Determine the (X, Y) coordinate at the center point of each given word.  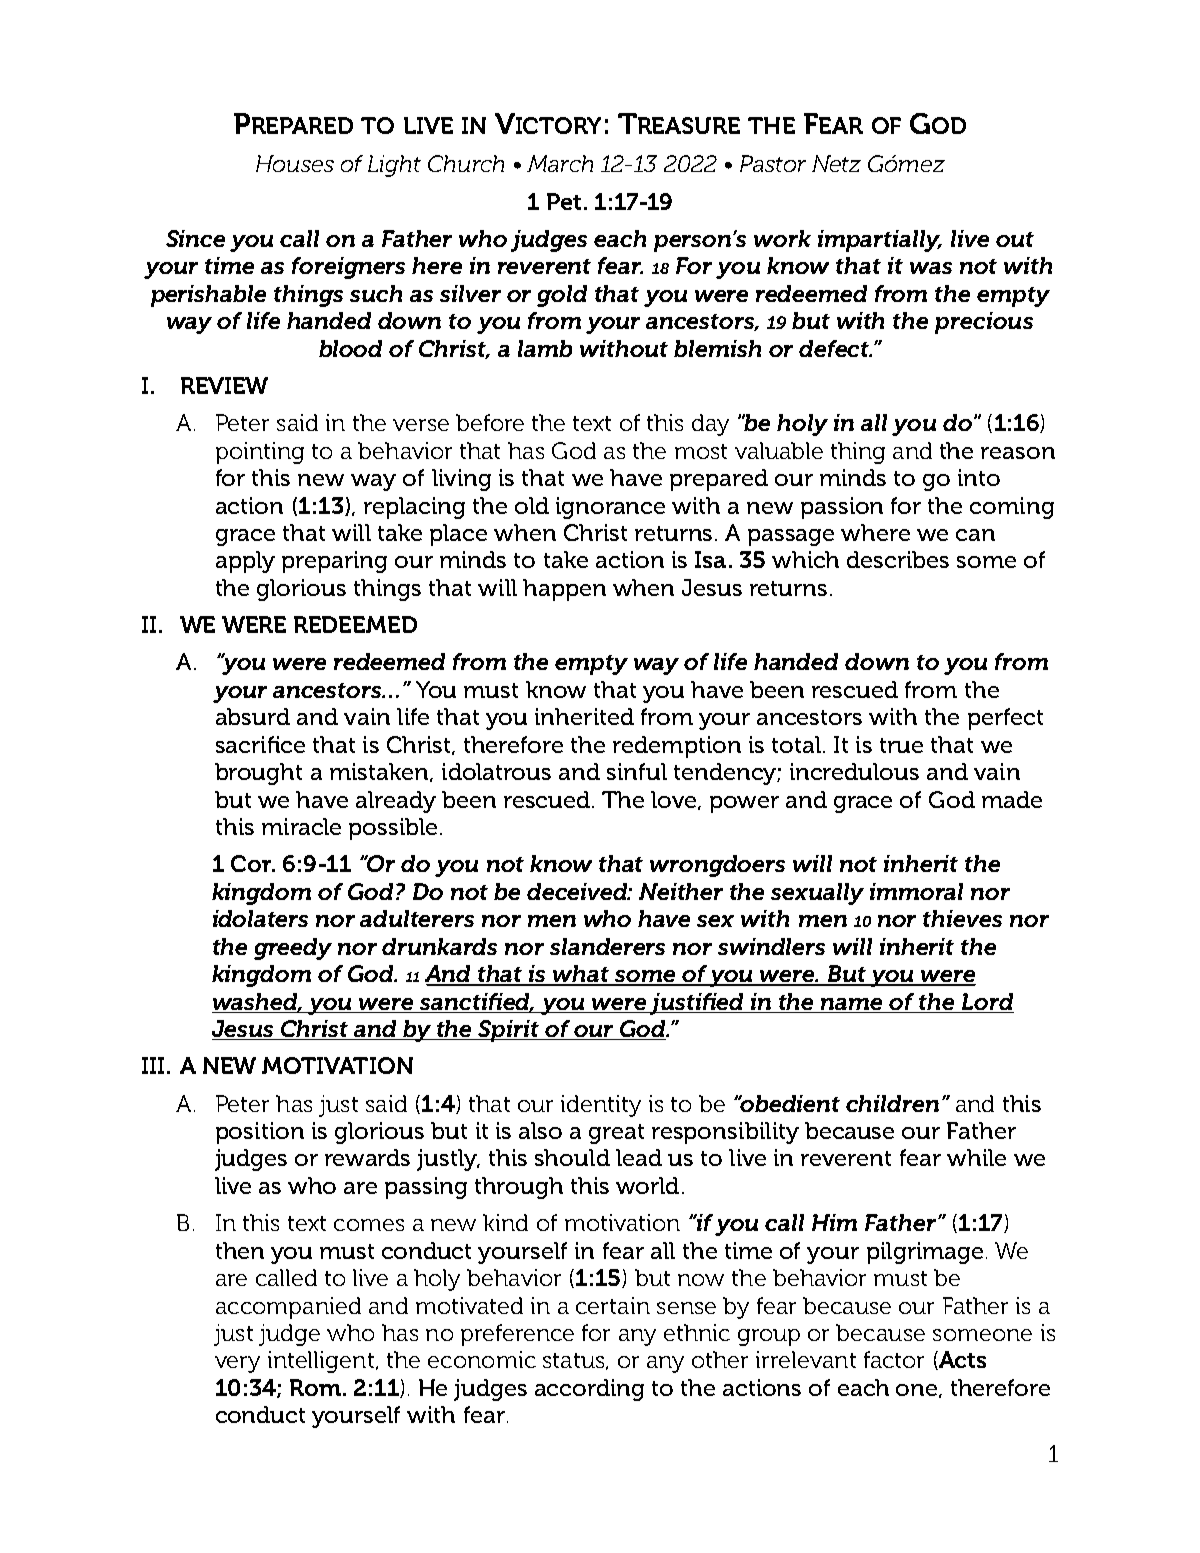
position (260, 1133)
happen (564, 590)
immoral (916, 891)
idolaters (260, 918)
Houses (295, 163)
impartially (880, 241)
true (901, 745)
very (237, 1364)
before (490, 422)
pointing (260, 453)
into (979, 477)
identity (601, 1106)
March (560, 163)
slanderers (607, 946)
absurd (253, 716)
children (892, 1103)
